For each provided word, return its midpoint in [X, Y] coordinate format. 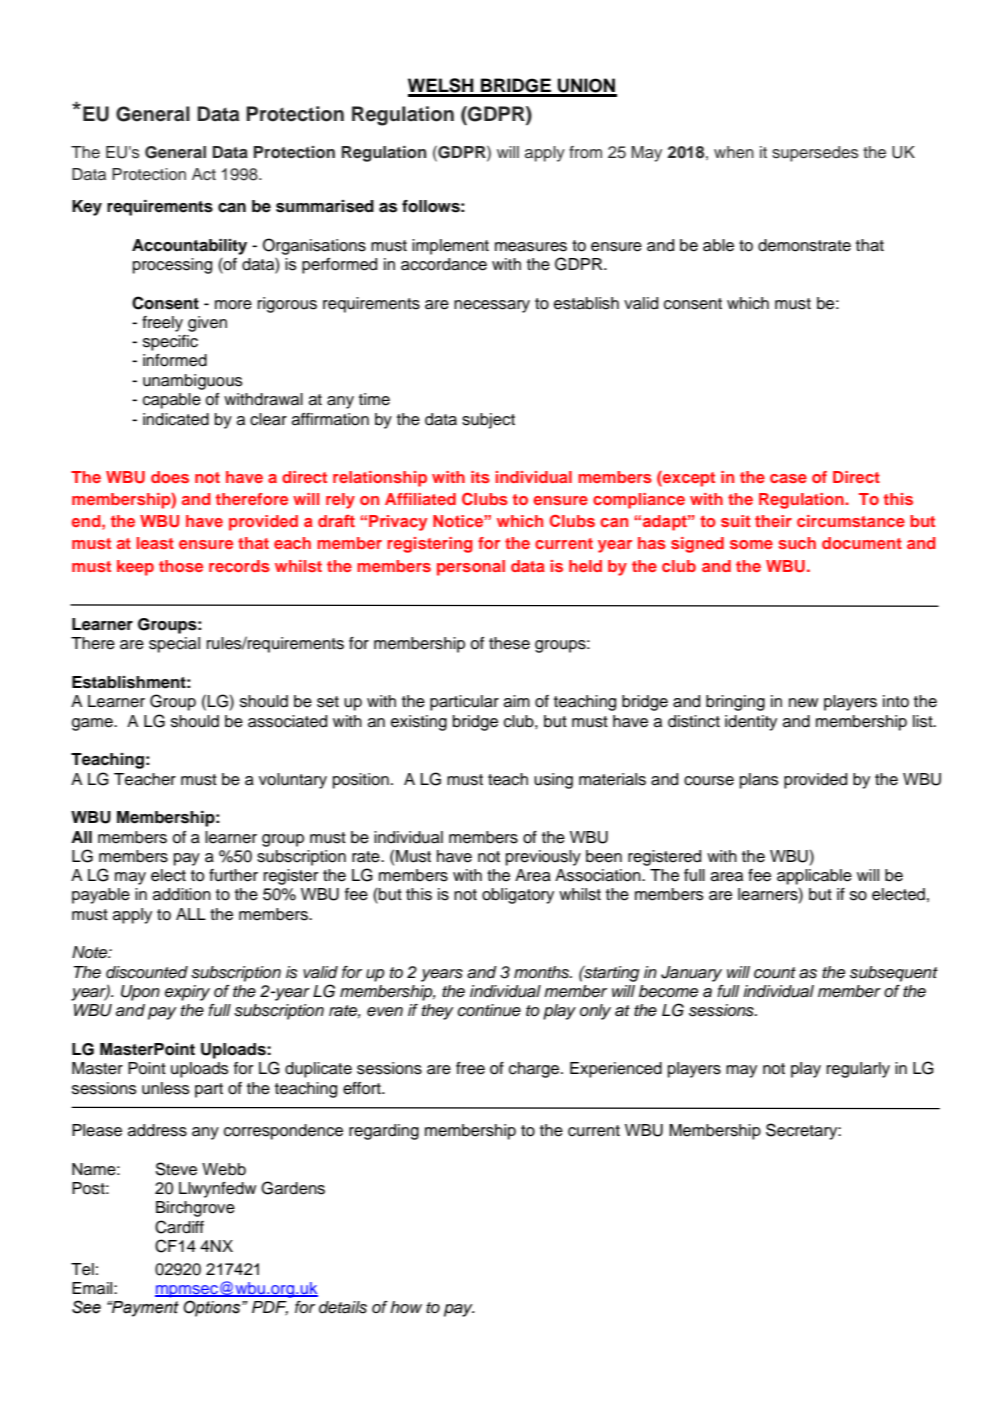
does [170, 477]
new [803, 703]
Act [204, 174]
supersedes [815, 154]
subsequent [894, 974]
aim [517, 701]
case [788, 478]
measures [531, 247]
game [93, 724]
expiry [187, 993]
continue [489, 1010]
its [480, 477]
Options [213, 1308]
